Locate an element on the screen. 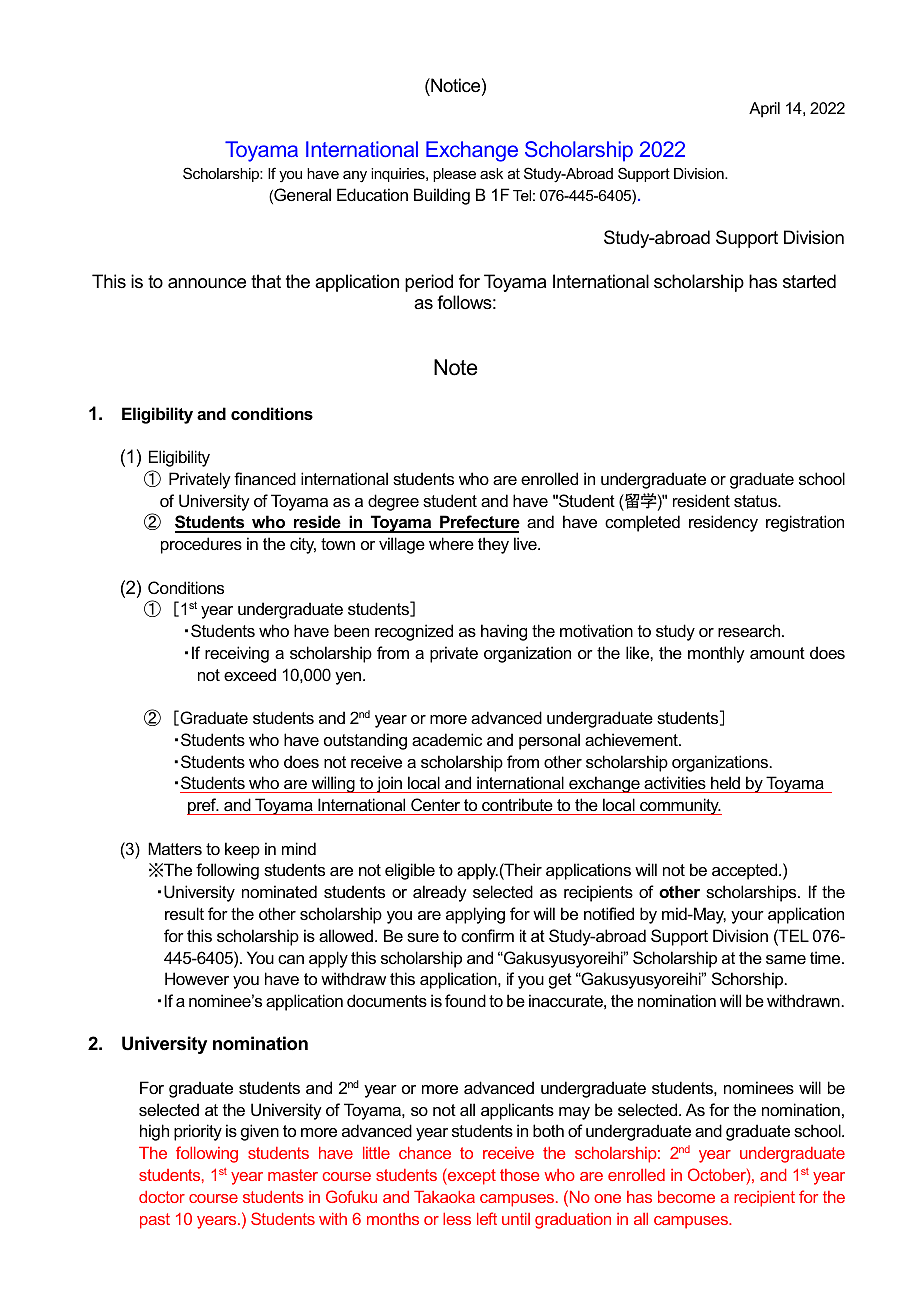 This screenshot has height=1308, width=924. master is located at coordinates (293, 1175).
